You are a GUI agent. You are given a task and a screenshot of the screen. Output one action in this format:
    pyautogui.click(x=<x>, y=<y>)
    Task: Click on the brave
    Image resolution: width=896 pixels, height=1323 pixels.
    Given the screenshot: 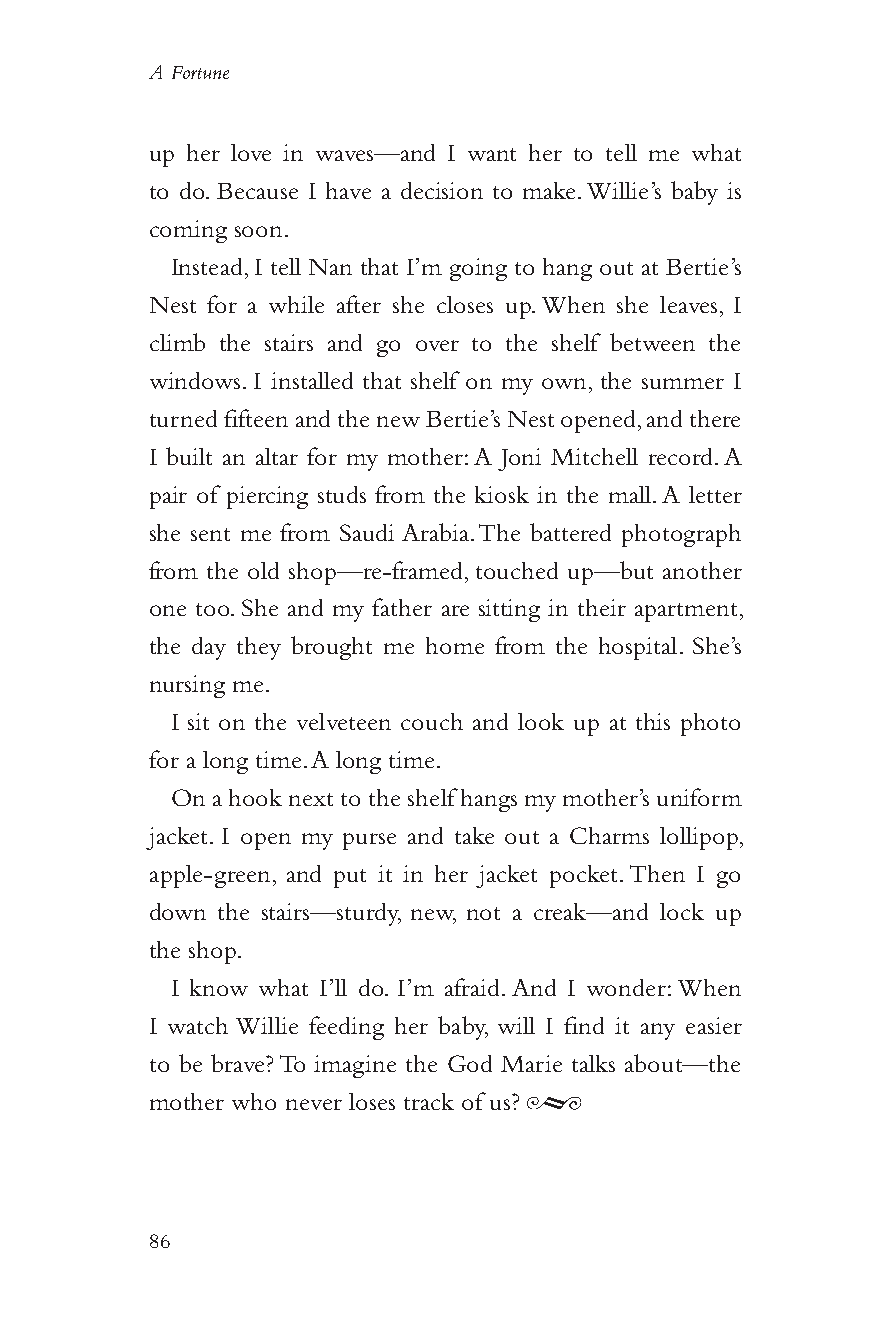 What is the action you would take?
    pyautogui.click(x=239, y=1063)
